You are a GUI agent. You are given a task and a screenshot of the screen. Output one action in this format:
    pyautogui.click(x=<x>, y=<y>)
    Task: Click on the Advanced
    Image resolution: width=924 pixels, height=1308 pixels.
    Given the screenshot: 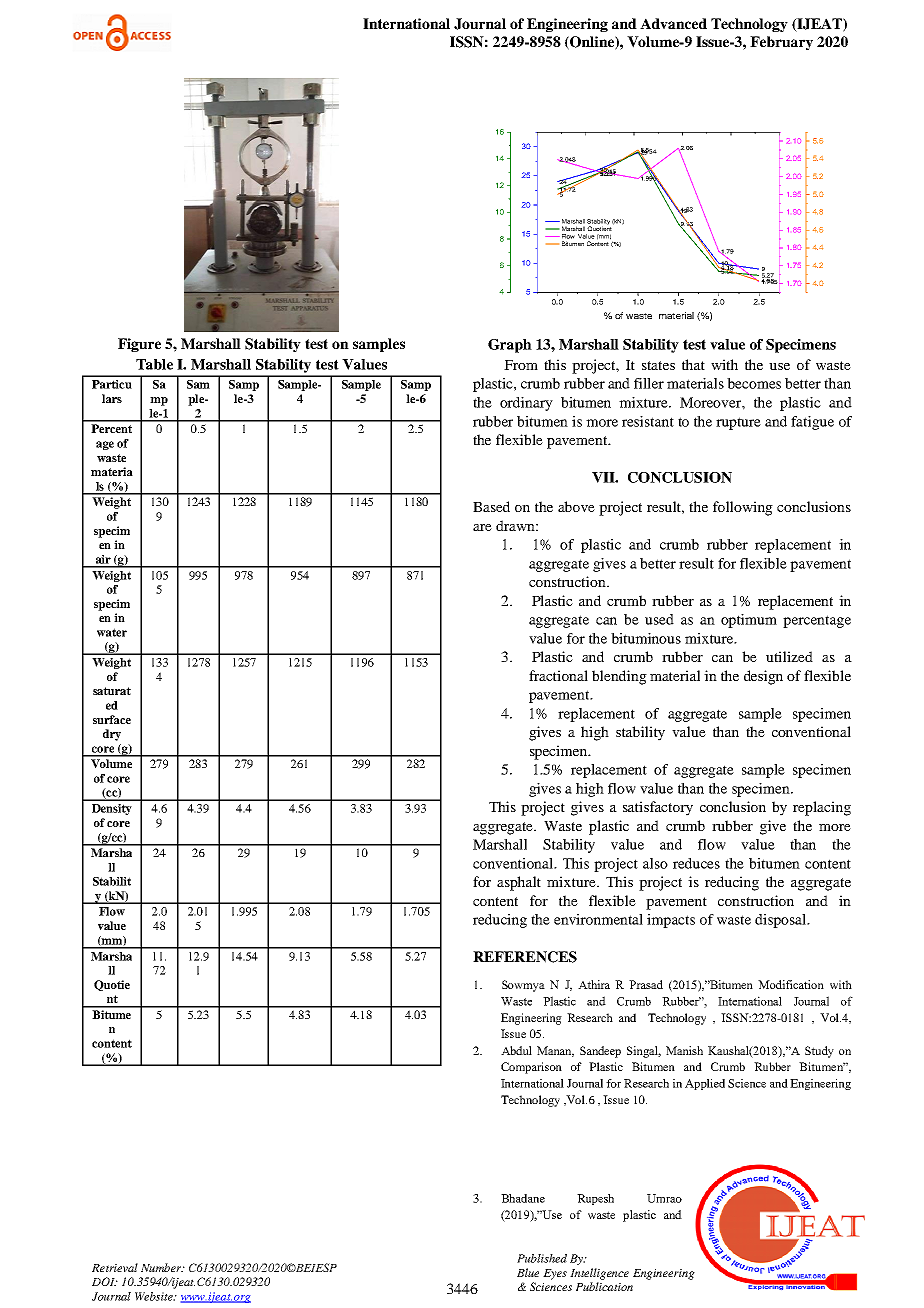 What is the action you would take?
    pyautogui.click(x=673, y=23)
